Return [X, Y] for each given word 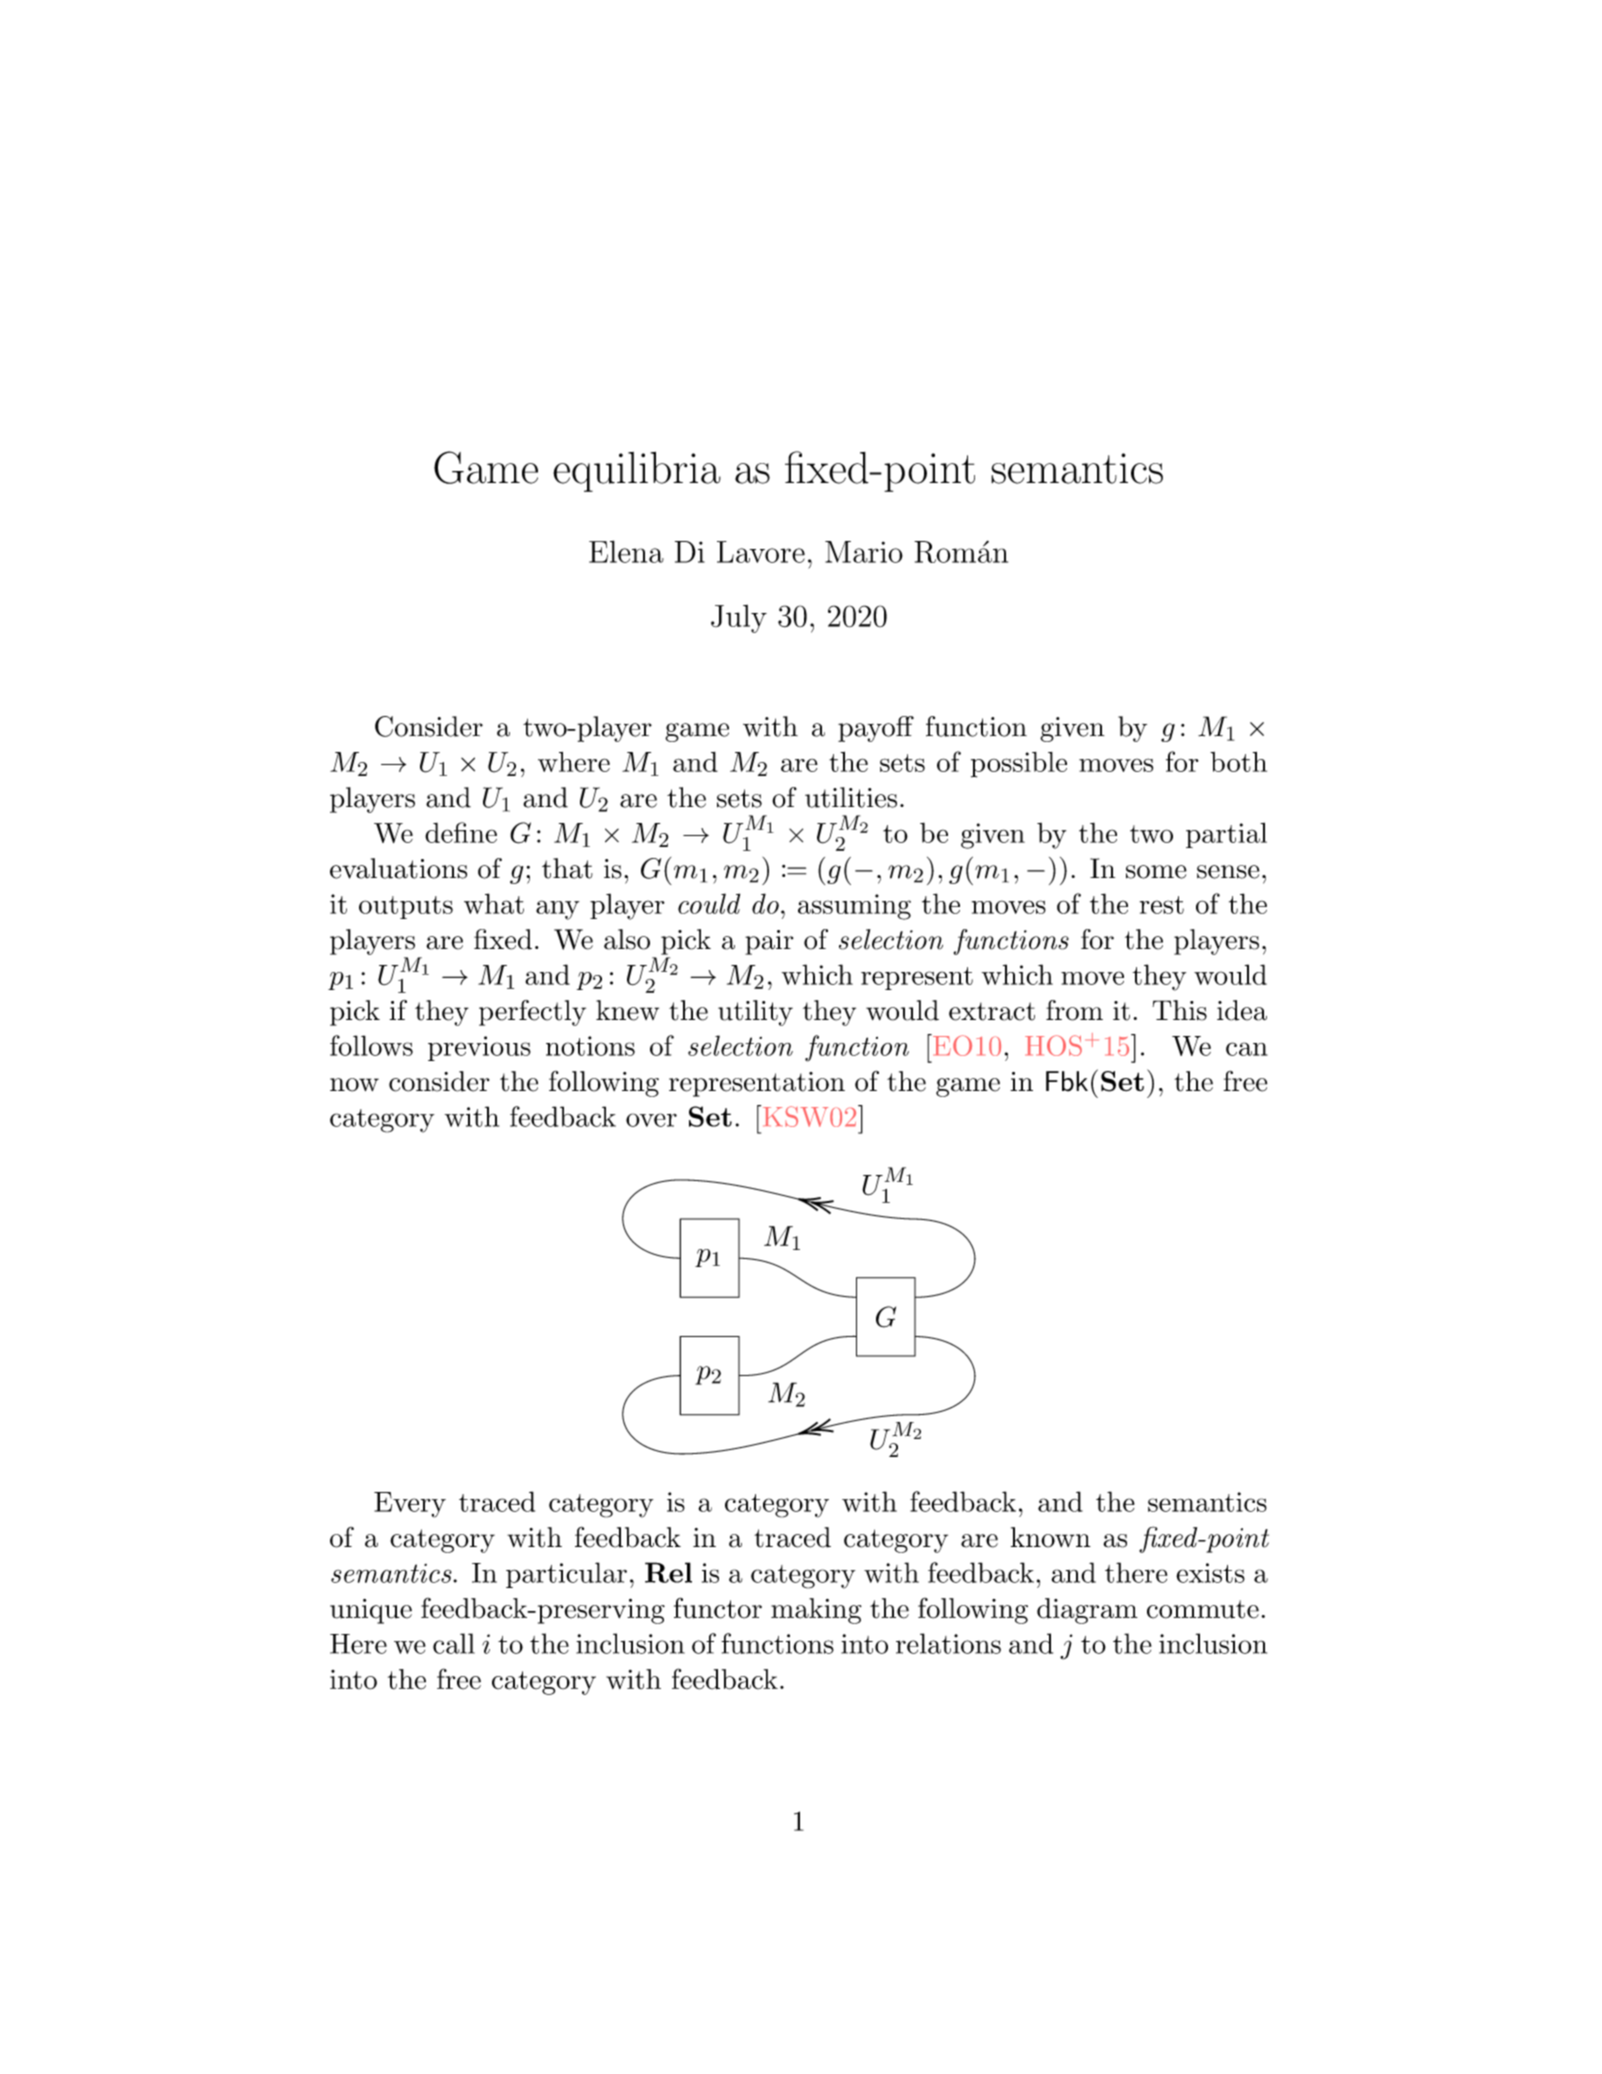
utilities [851, 797]
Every [410, 1505]
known [1051, 1537]
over [651, 1120]
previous [479, 1048]
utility [755, 1013]
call [454, 1643]
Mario [864, 552]
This [1179, 1010]
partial [1226, 835]
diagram [1087, 1611]
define [461, 832]
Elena [626, 551]
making [816, 1611]
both [1238, 762]
